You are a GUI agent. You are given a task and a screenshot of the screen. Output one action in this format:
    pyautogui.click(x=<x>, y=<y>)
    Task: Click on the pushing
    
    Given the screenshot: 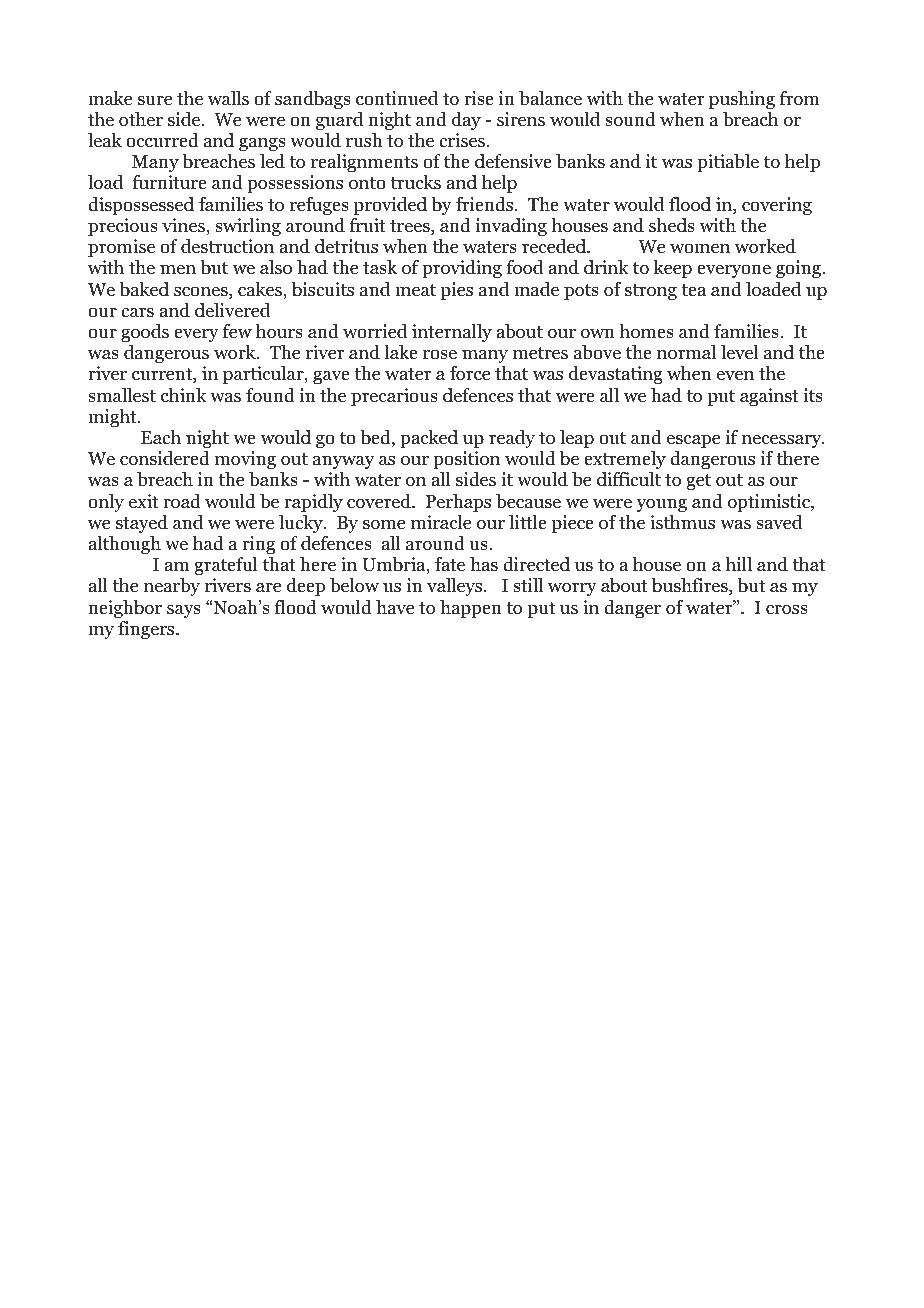 What is the action you would take?
    pyautogui.click(x=742, y=100)
